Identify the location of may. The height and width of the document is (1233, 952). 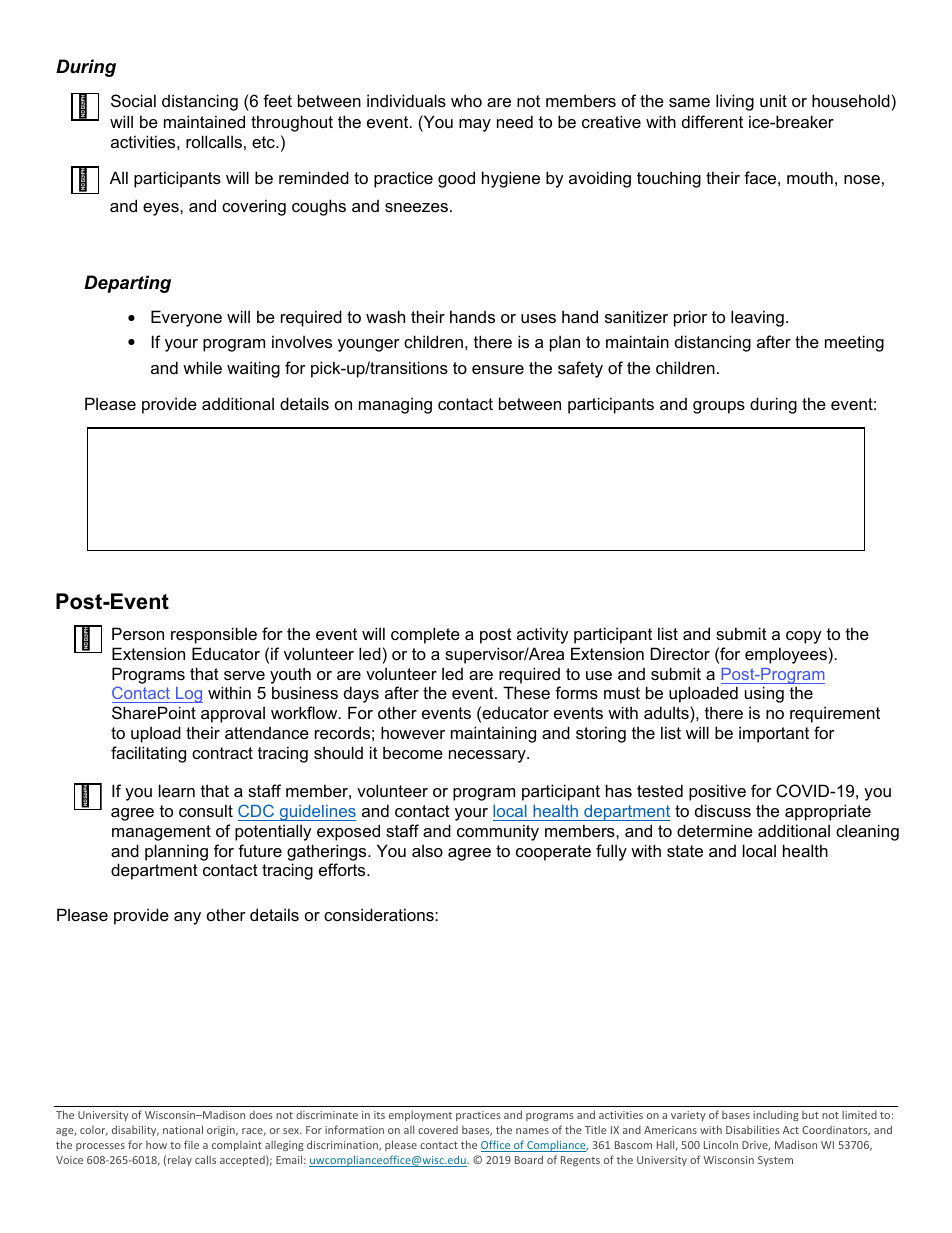
(475, 125).
